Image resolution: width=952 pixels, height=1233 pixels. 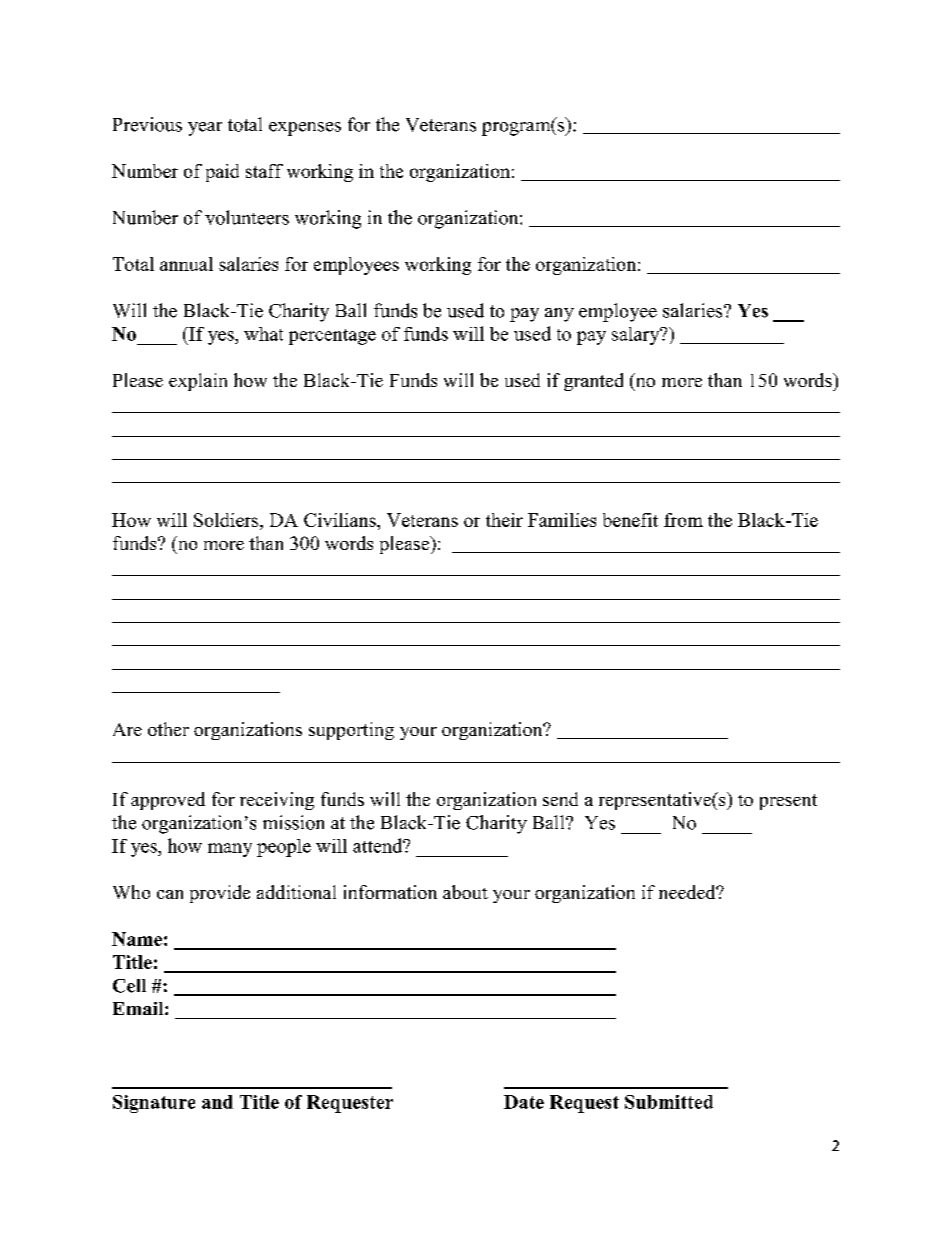 What do you see at coordinates (217, 1102) in the image?
I see `and` at bounding box center [217, 1102].
